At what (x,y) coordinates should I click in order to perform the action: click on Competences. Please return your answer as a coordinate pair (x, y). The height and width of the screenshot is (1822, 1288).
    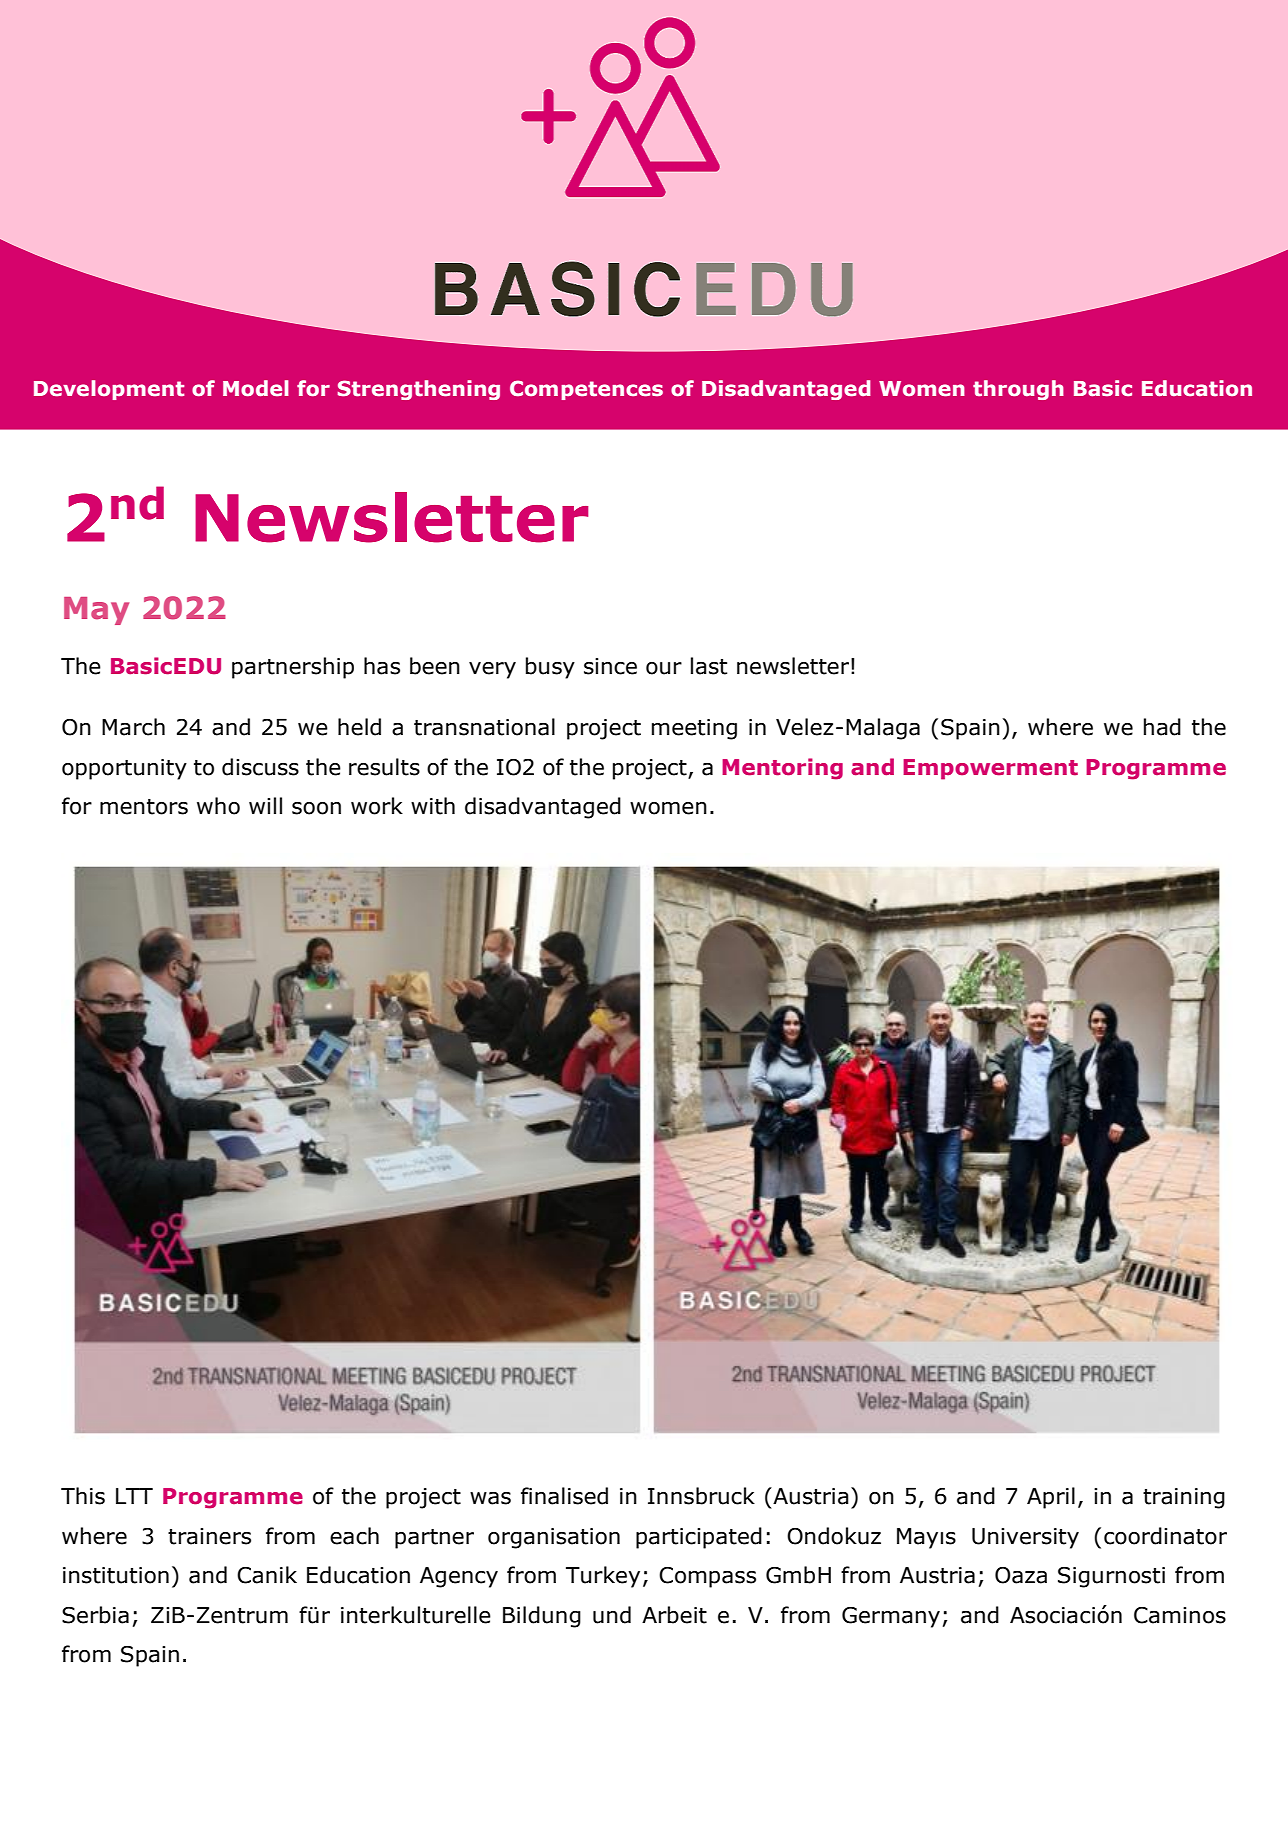
    Looking at the image, I should click on (586, 390).
